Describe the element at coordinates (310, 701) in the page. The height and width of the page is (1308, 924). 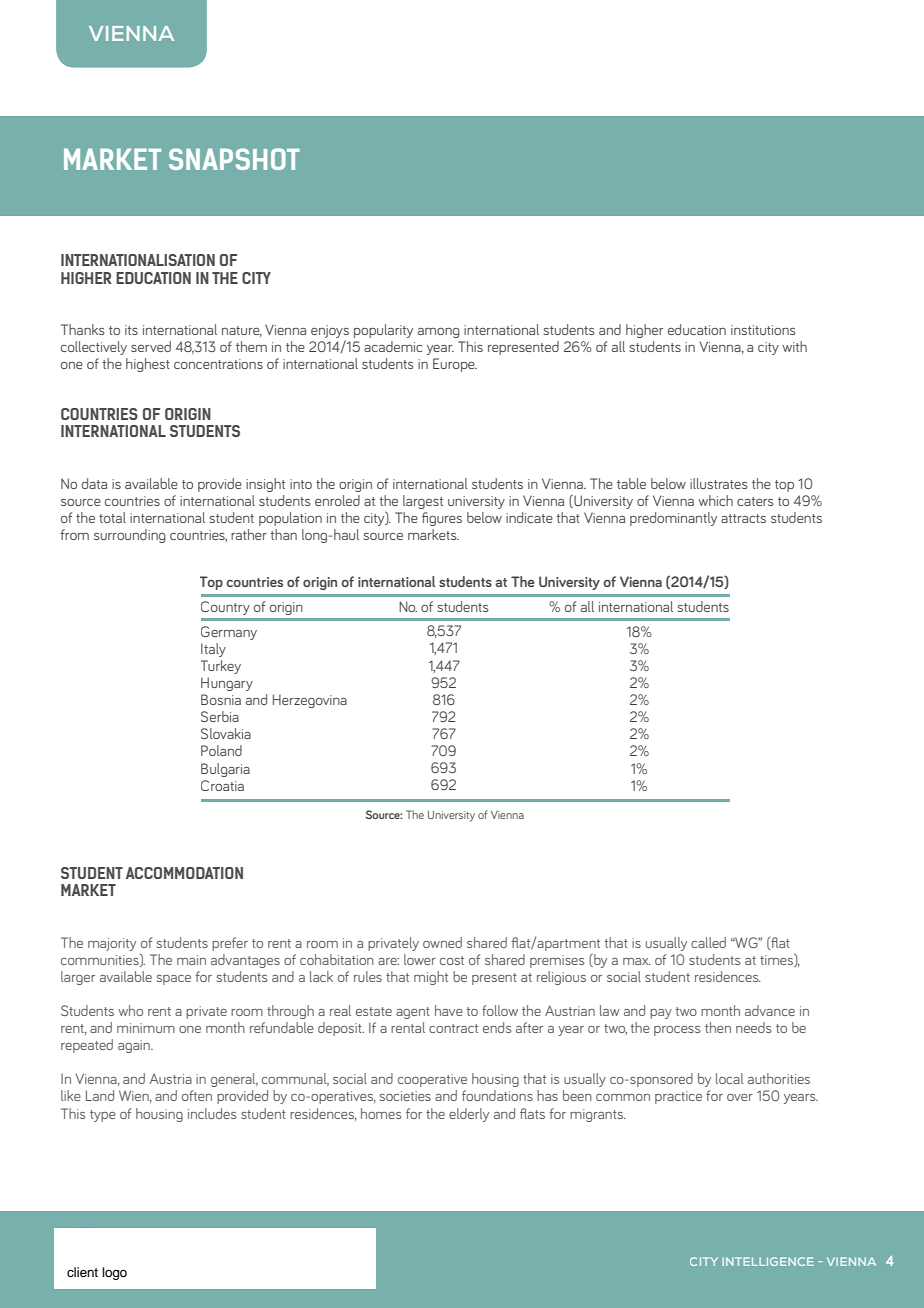
I see `Herzegovina` at that location.
